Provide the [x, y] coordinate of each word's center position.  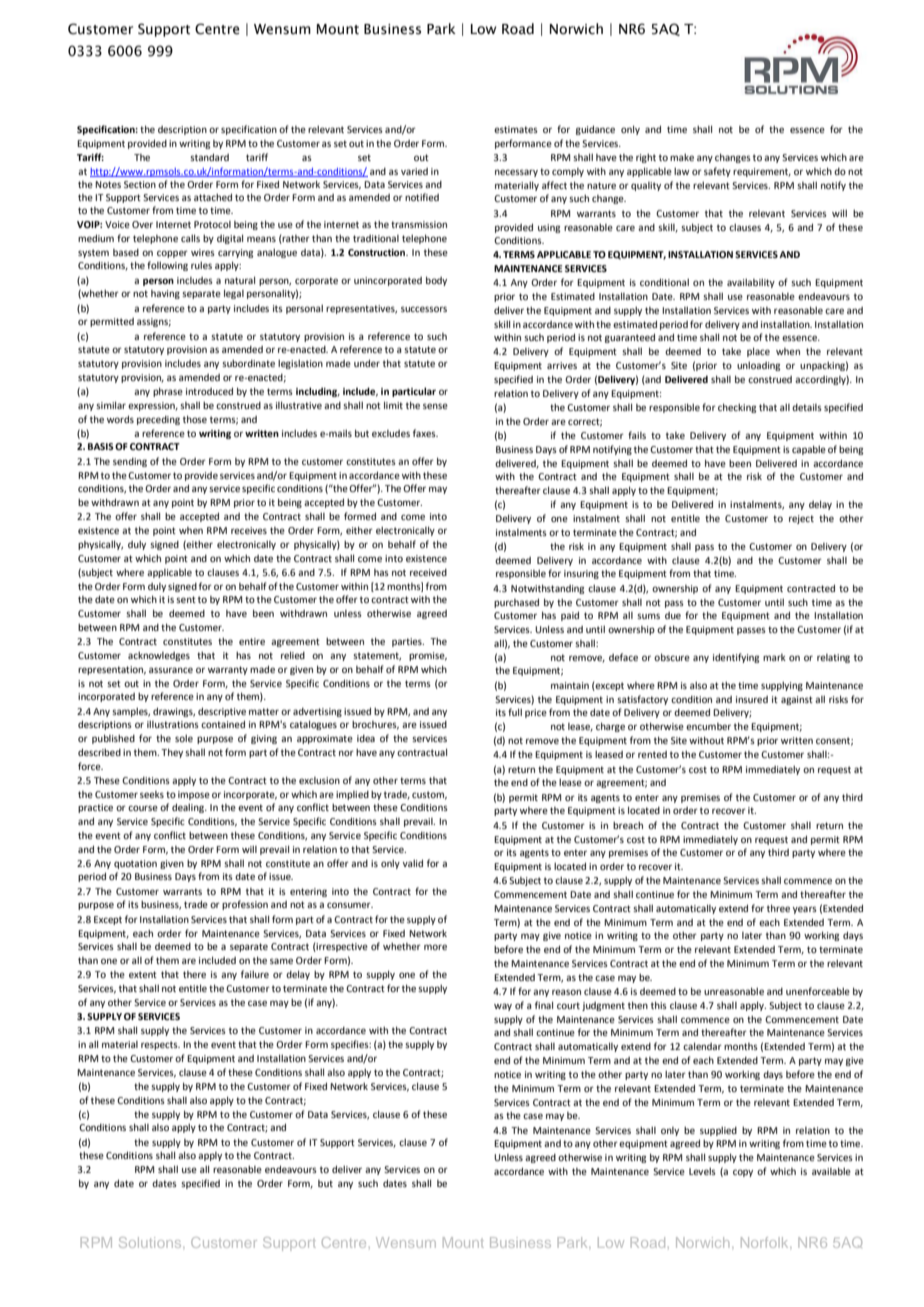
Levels [702, 1171]
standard [209, 157]
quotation [135, 864]
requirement [762, 172]
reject [801, 519]
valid [413, 863]
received [428, 572]
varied [414, 171]
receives [249, 530]
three [778, 908]
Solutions [151, 1242]
